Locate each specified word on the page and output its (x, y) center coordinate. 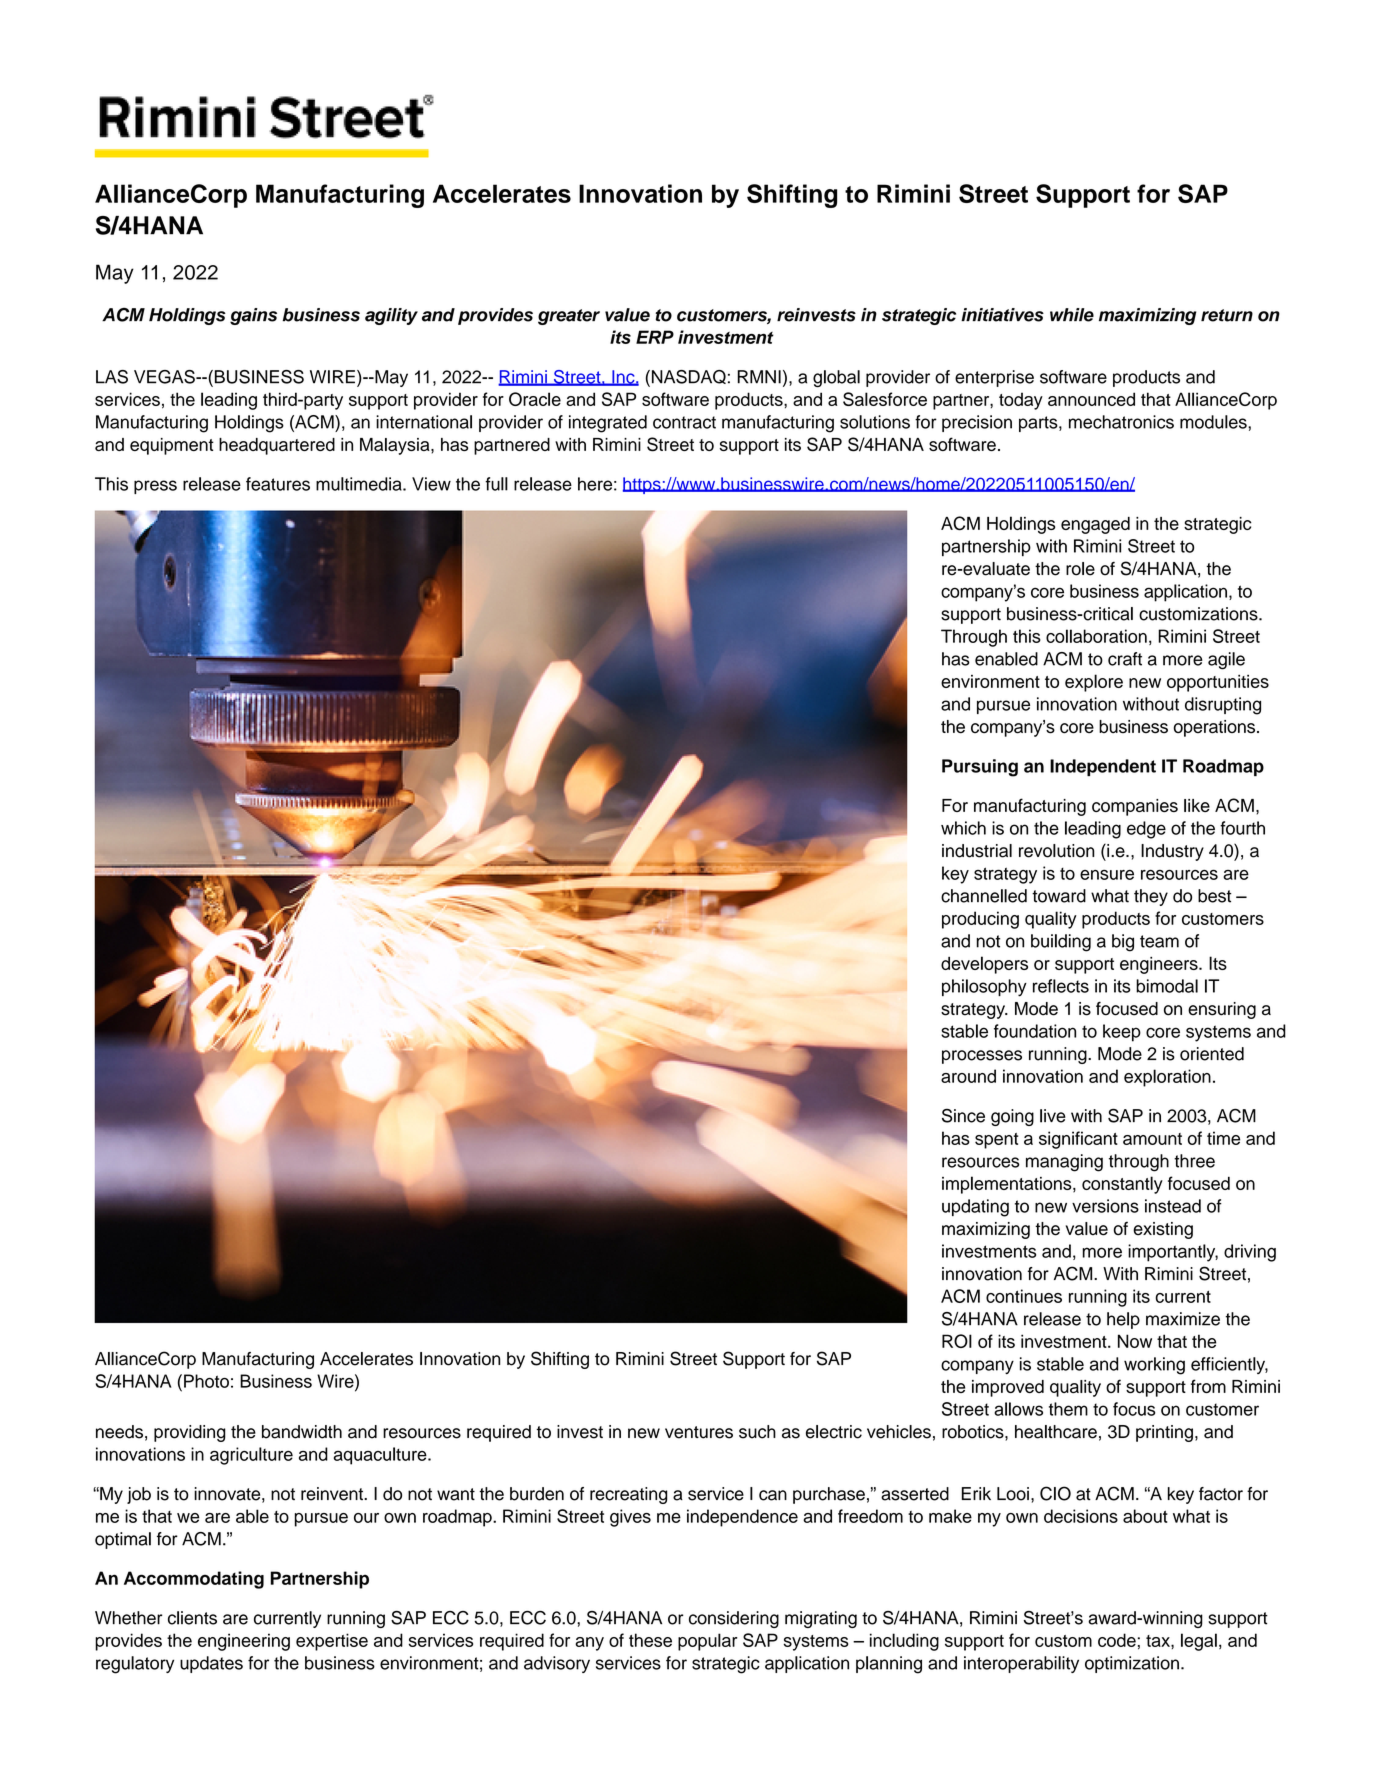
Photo (206, 1381)
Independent (1103, 767)
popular (708, 1642)
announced (1091, 399)
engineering (244, 1642)
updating (975, 1208)
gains (253, 316)
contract (684, 422)
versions (1105, 1206)
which (963, 828)
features (278, 484)
